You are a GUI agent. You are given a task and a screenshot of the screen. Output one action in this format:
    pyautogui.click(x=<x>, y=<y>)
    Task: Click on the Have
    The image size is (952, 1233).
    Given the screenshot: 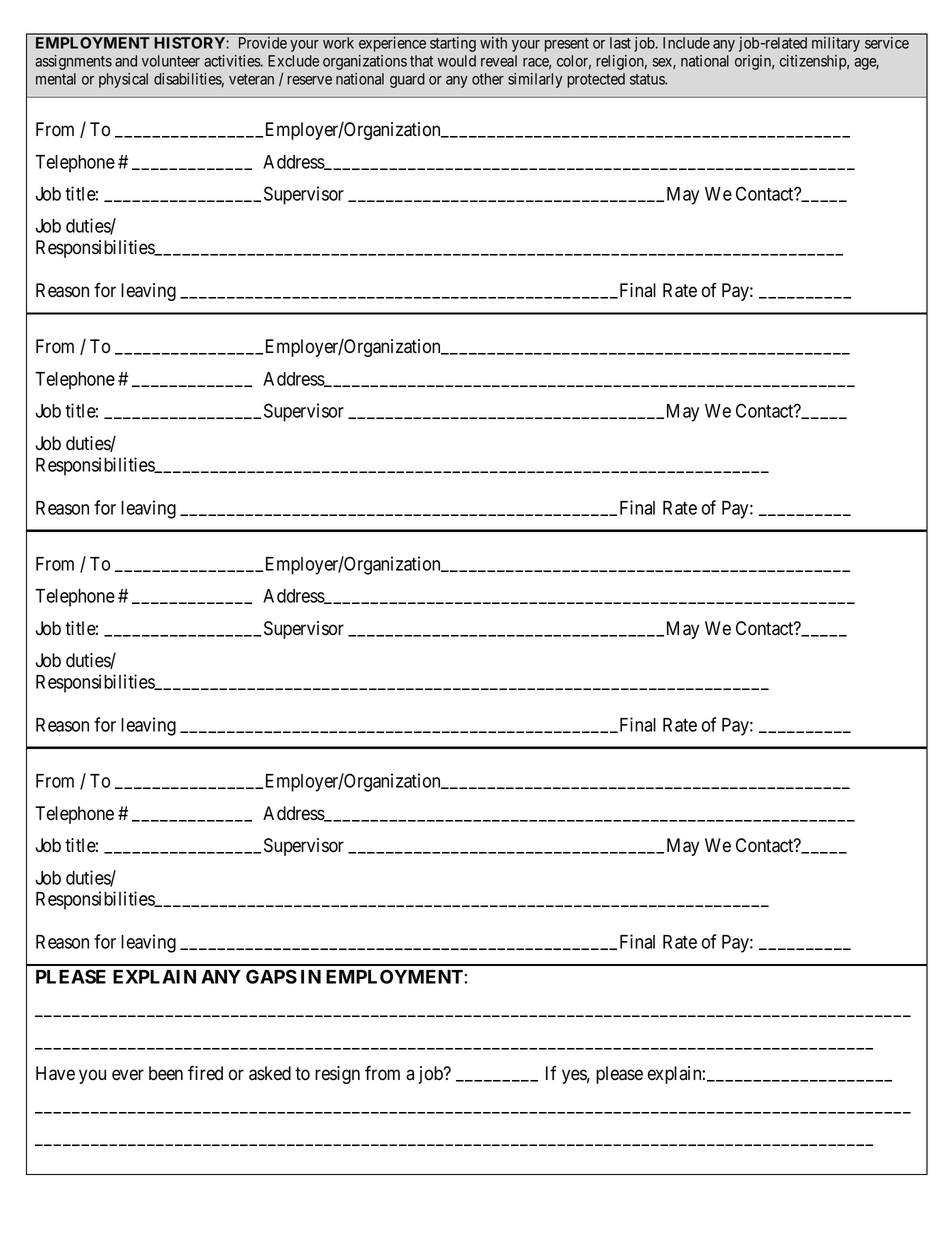 What is the action you would take?
    pyautogui.click(x=55, y=1073)
